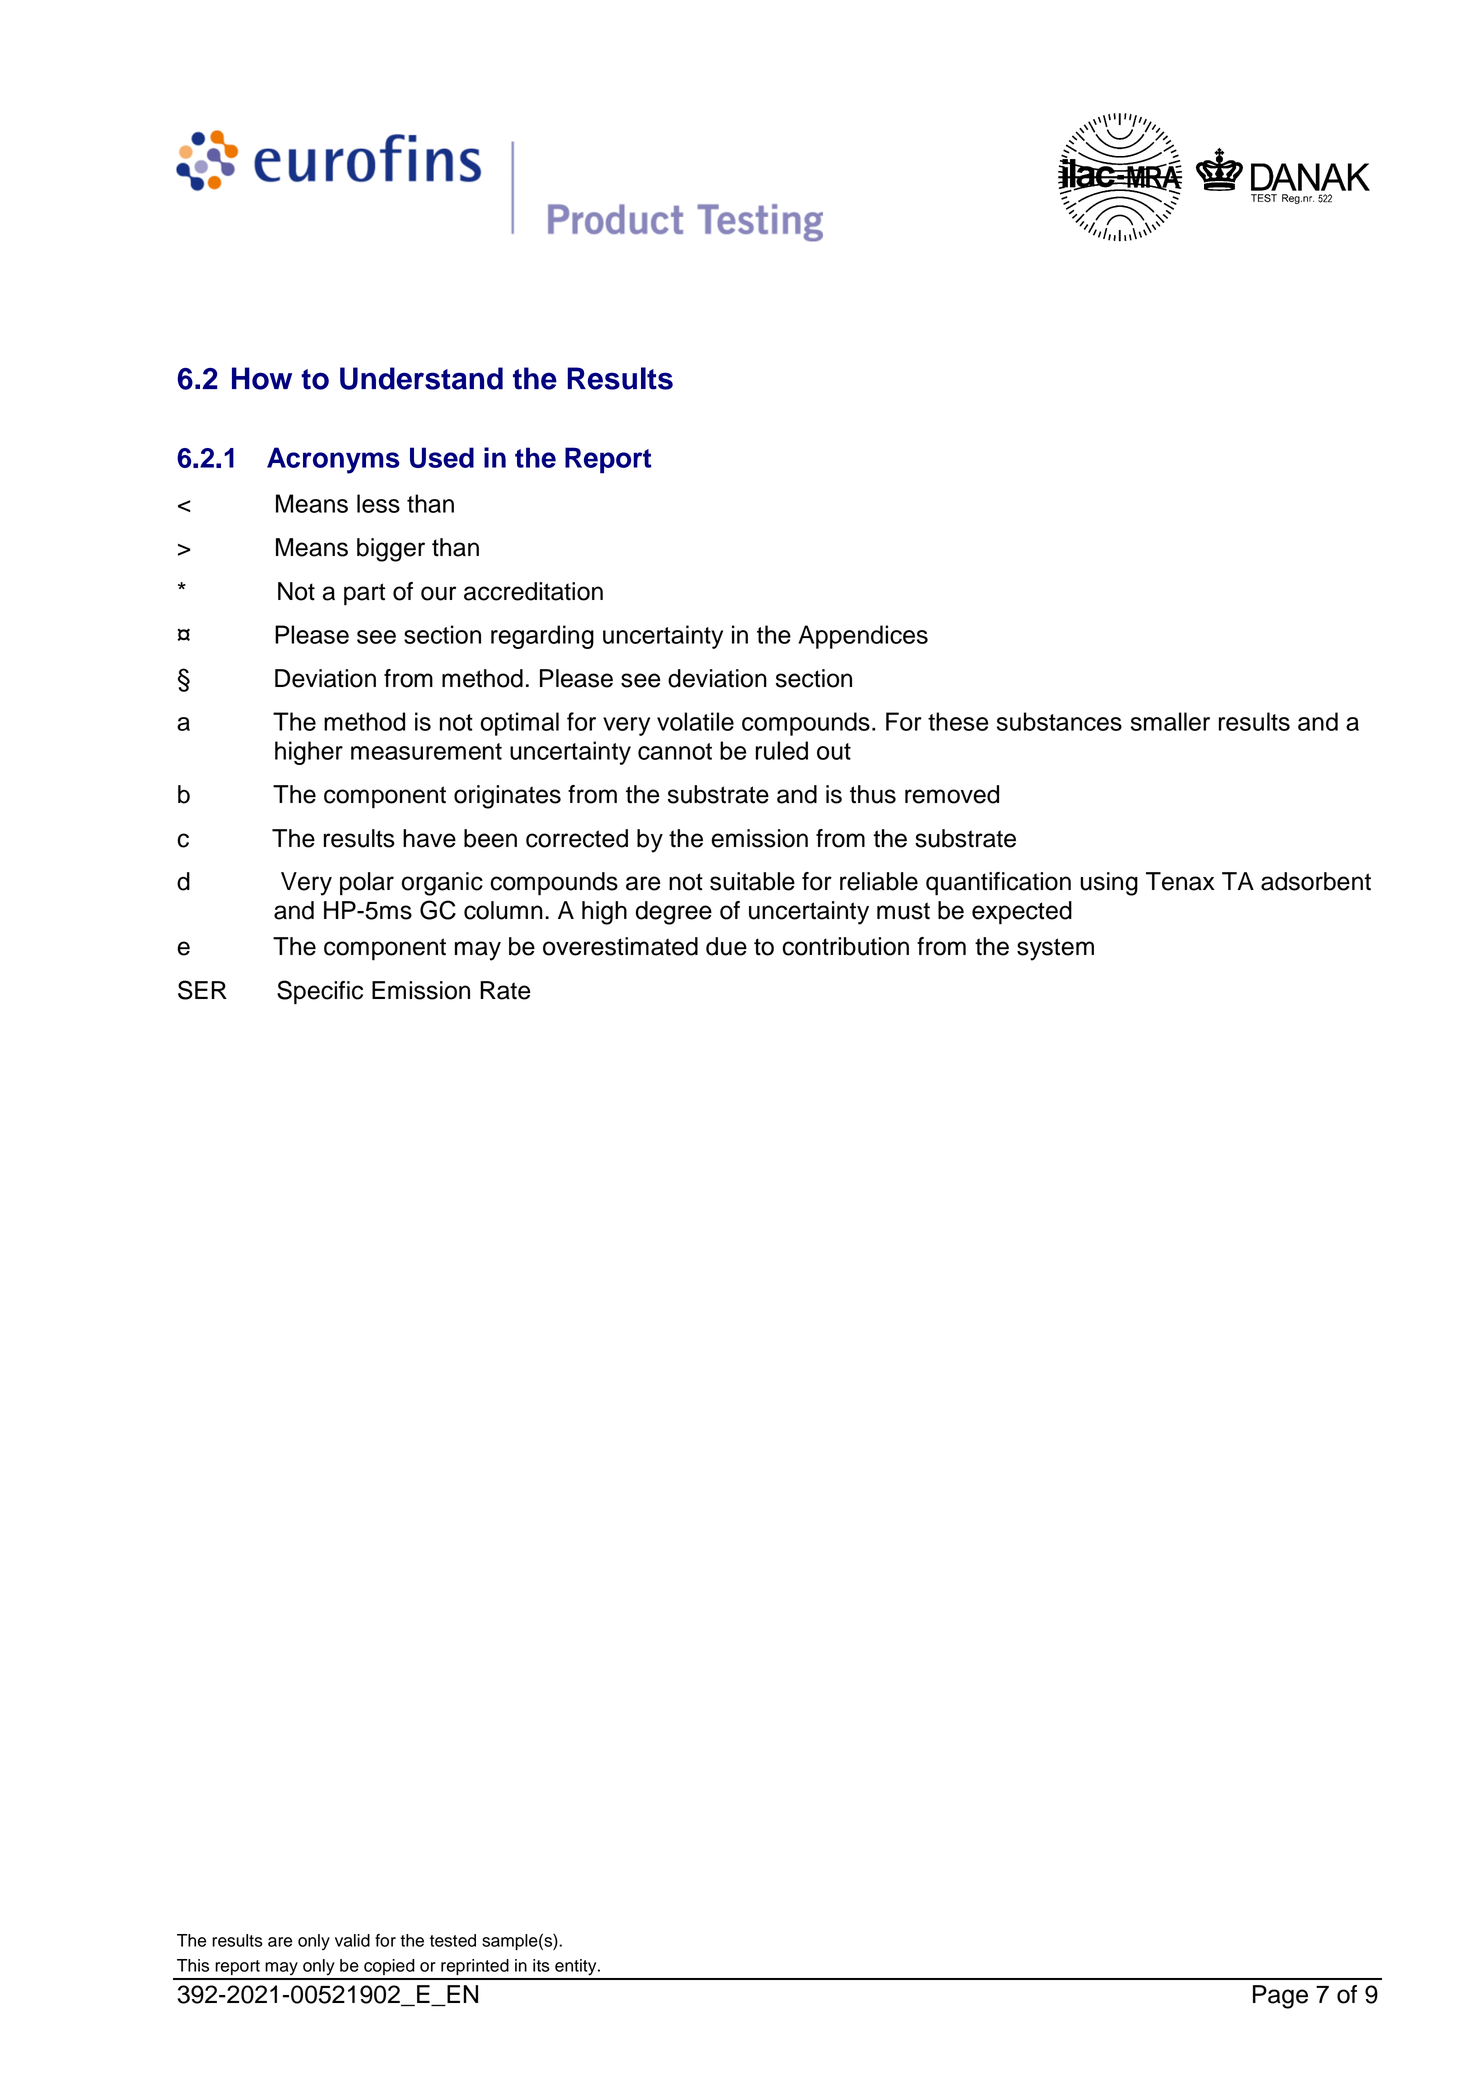 The height and width of the page is (2100, 1484). I want to click on system, so click(1055, 949).
